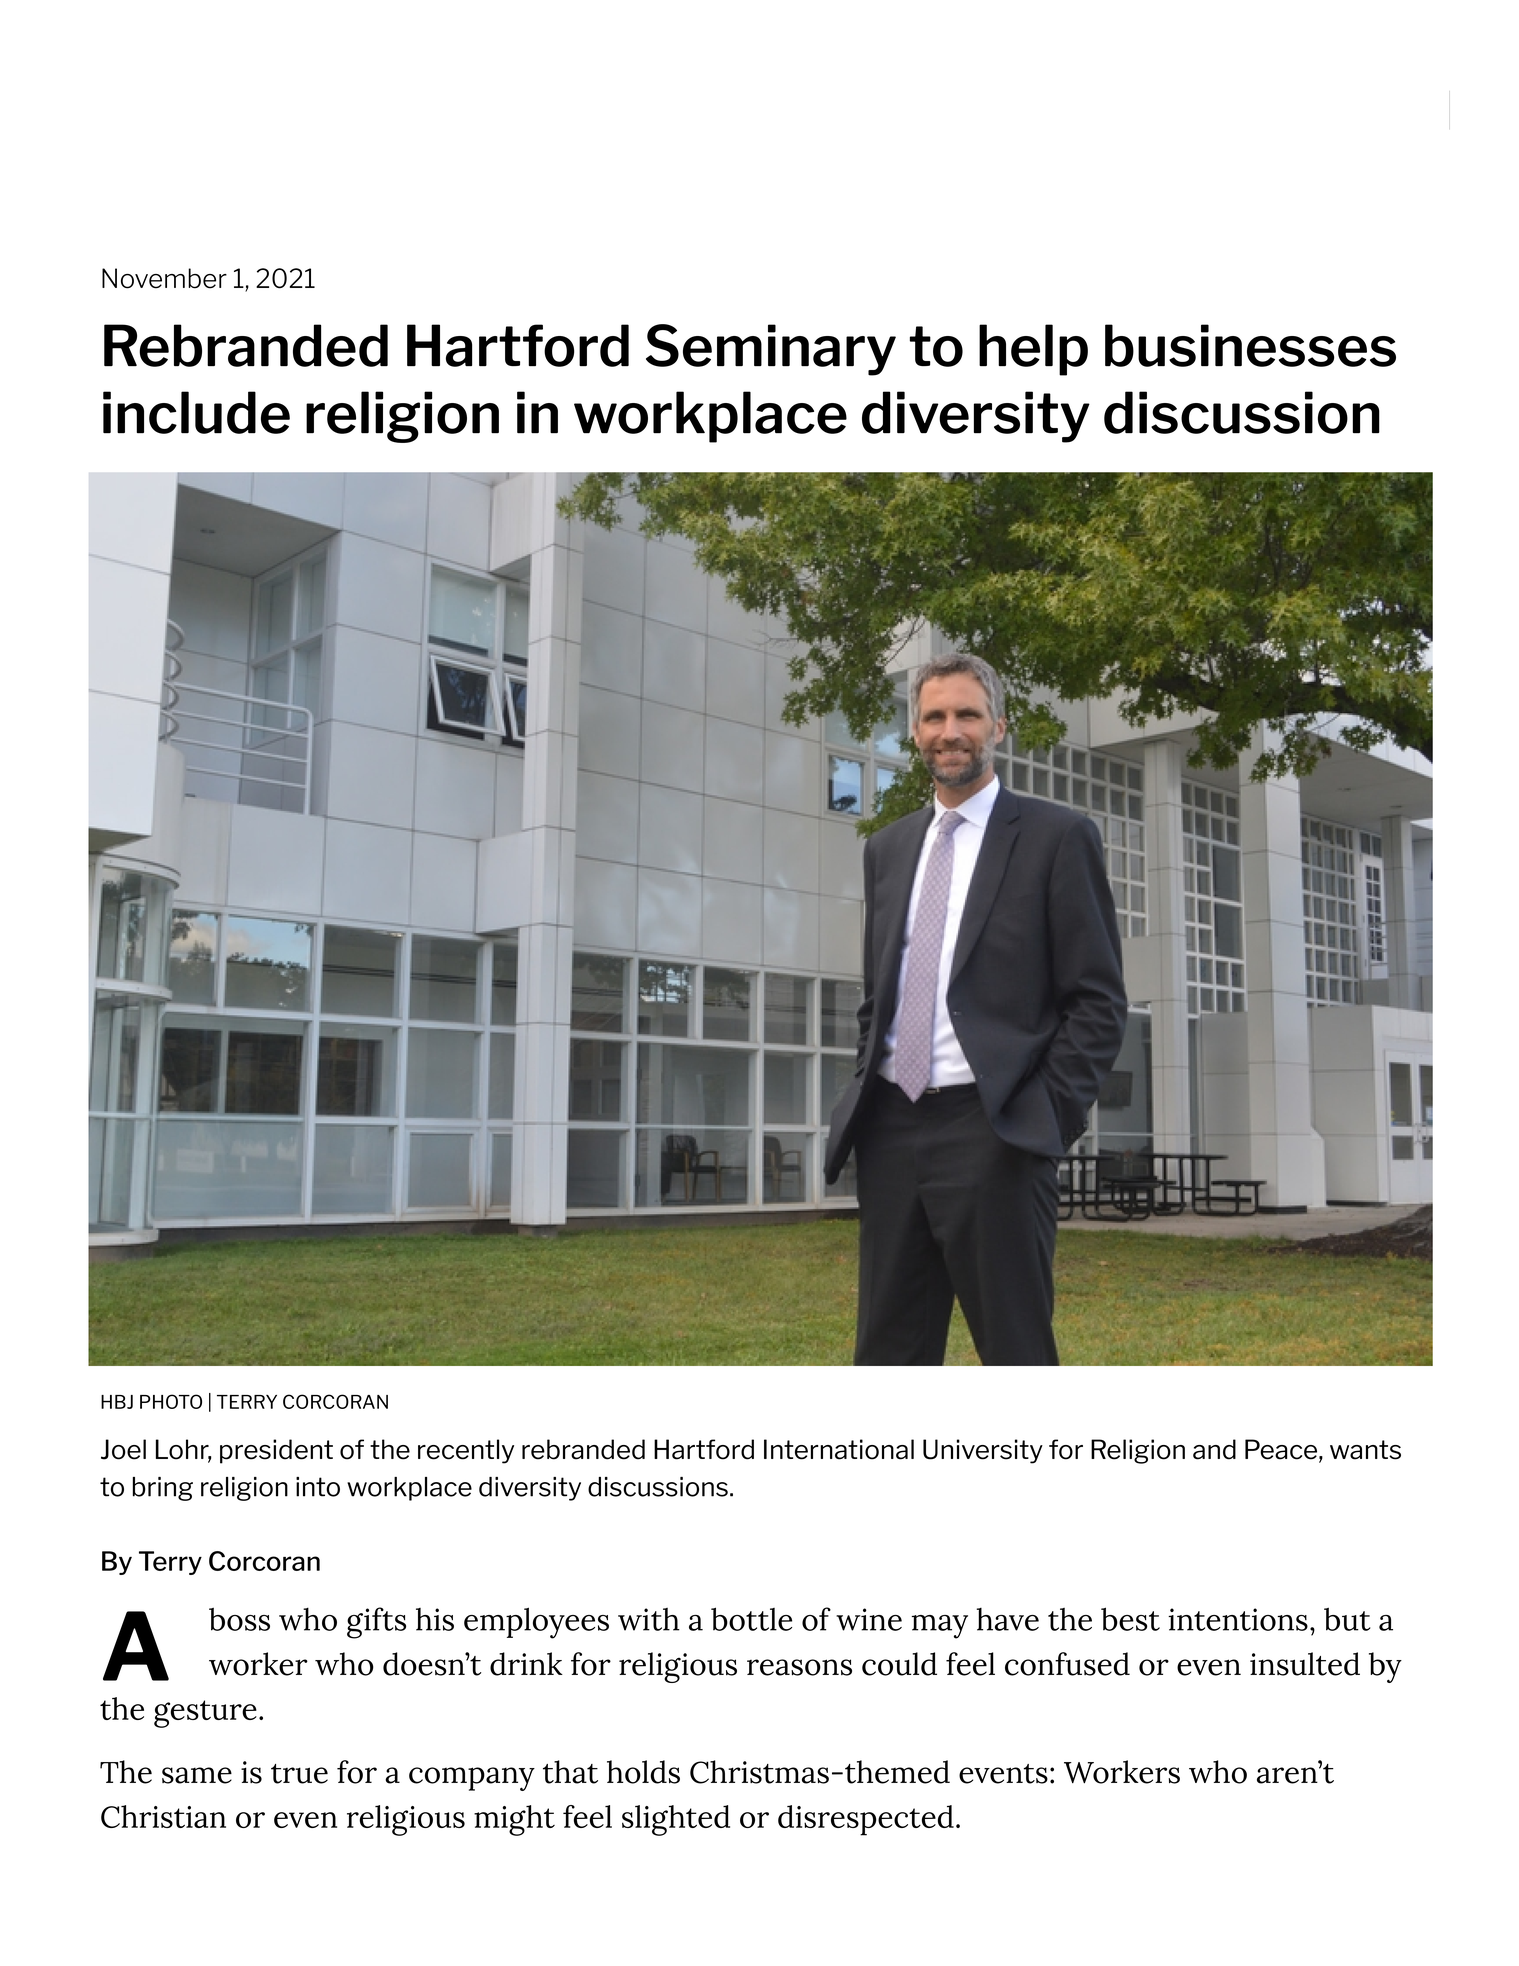  Describe the element at coordinates (466, 1451) in the screenshot. I see `recently` at that location.
